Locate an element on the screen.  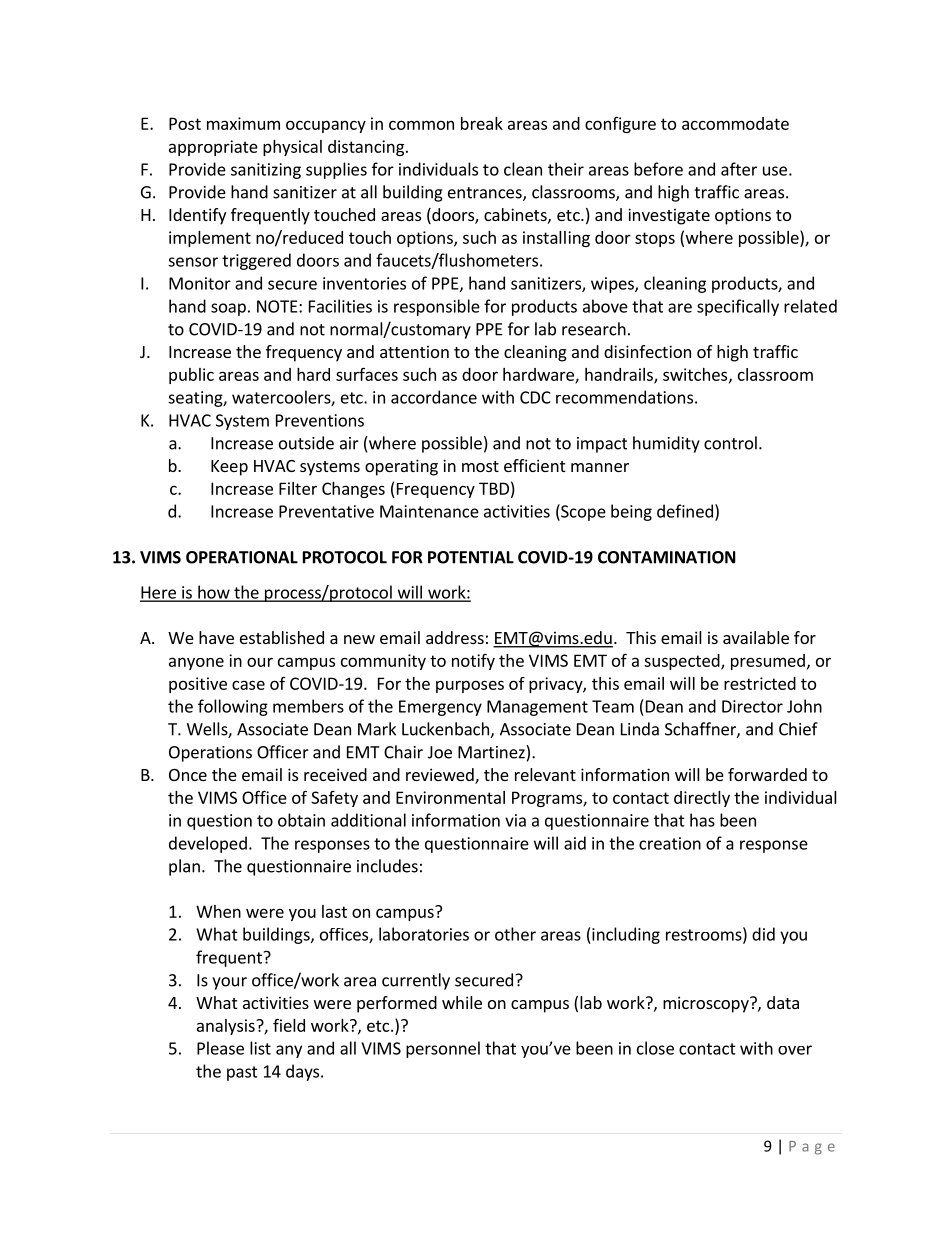
over is located at coordinates (795, 1050).
